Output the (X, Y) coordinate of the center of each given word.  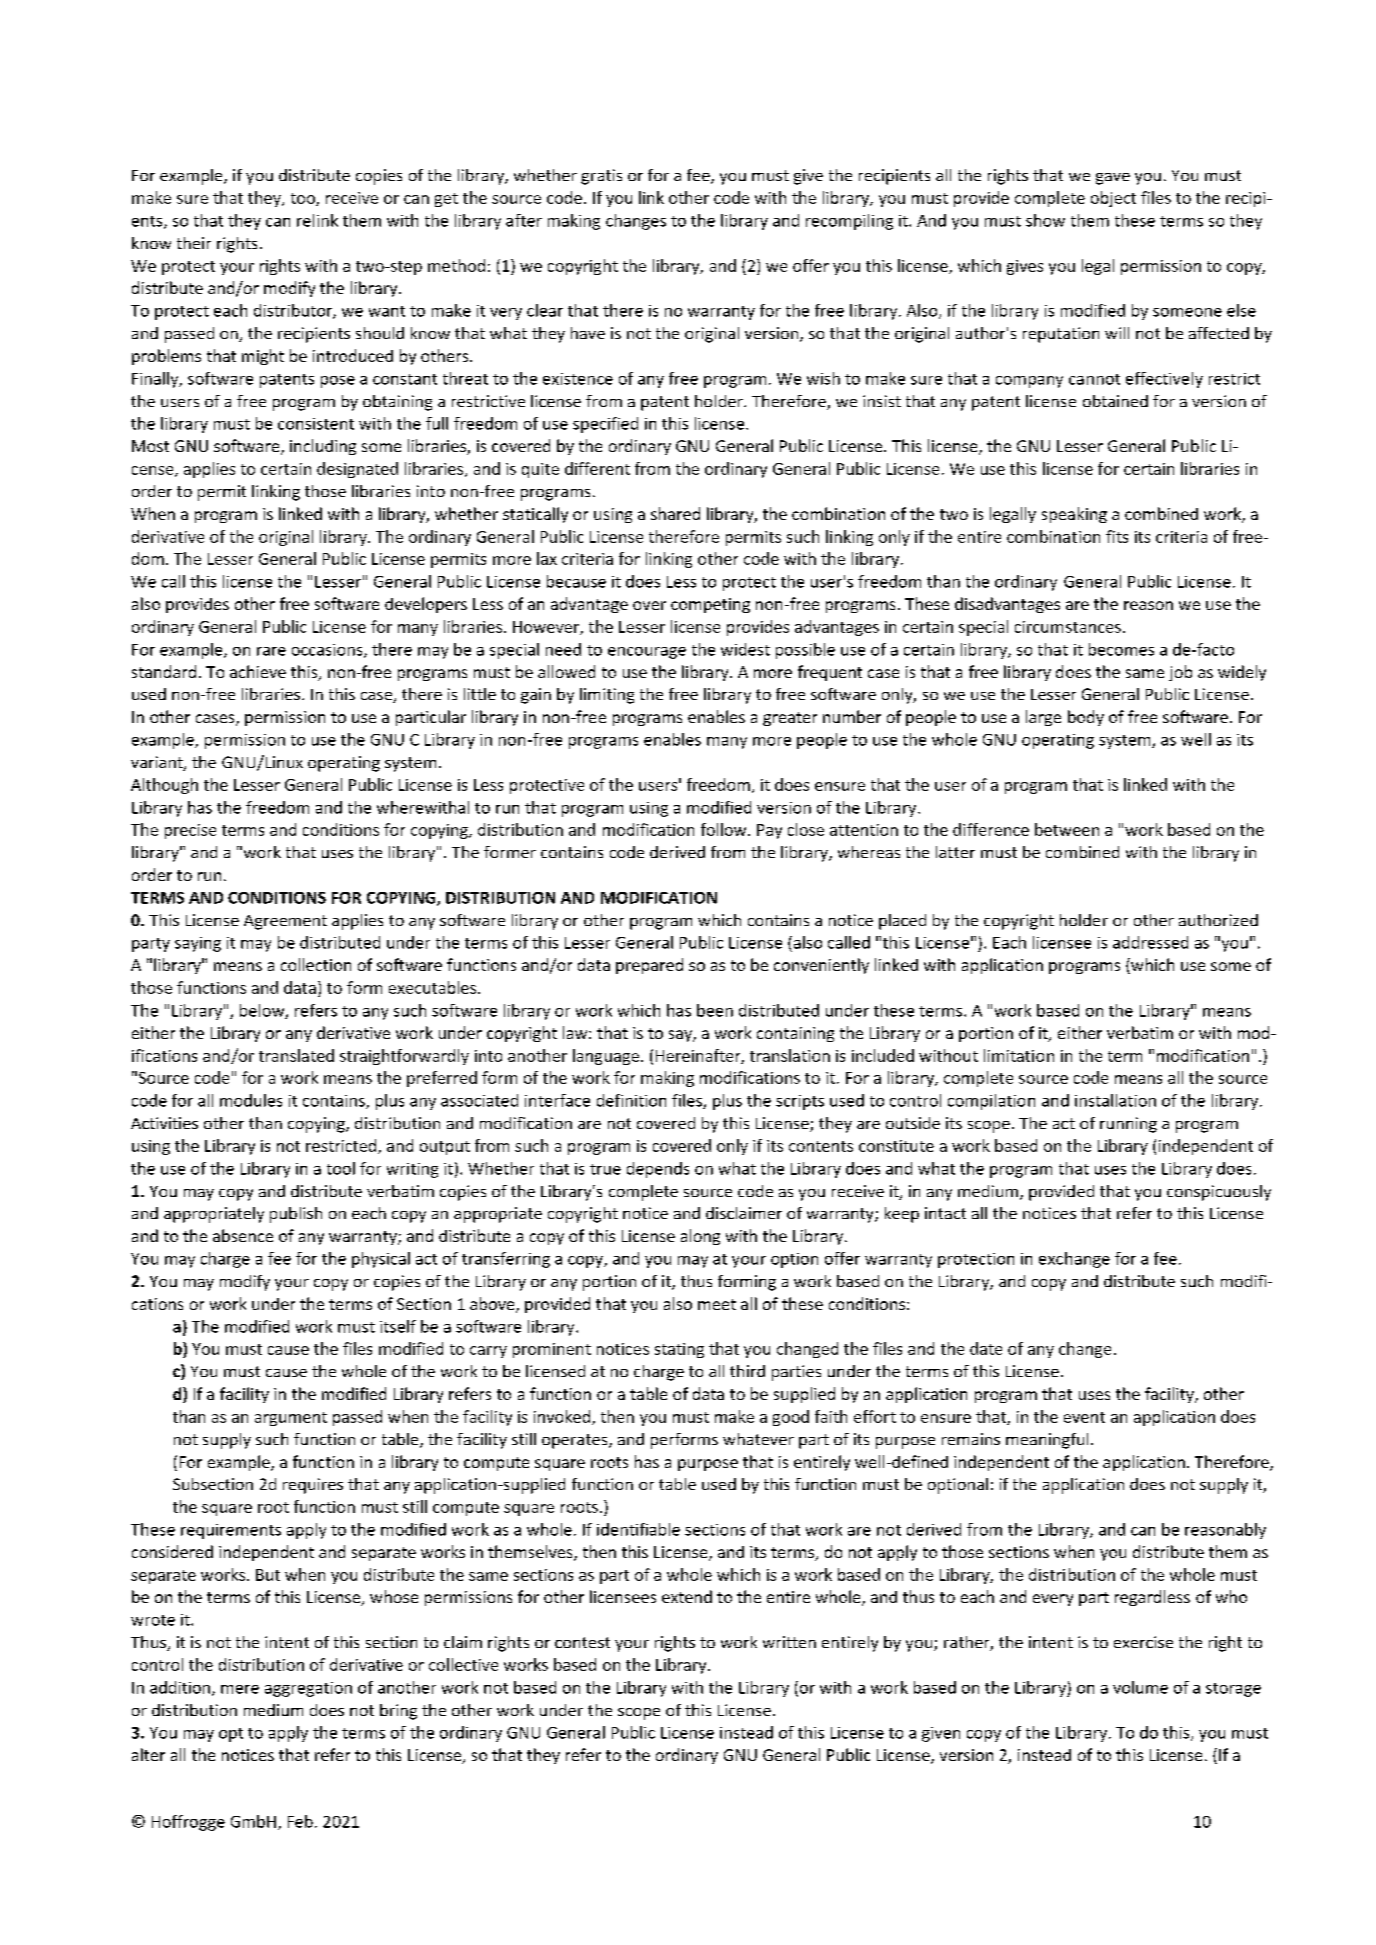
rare (271, 651)
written (789, 1642)
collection (316, 964)
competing (710, 605)
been (715, 1010)
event (1084, 1417)
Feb (300, 1821)
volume (1140, 1687)
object (1113, 199)
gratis (601, 177)
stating (679, 1350)
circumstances (1068, 627)
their (194, 243)
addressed (1150, 942)
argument (291, 1419)
